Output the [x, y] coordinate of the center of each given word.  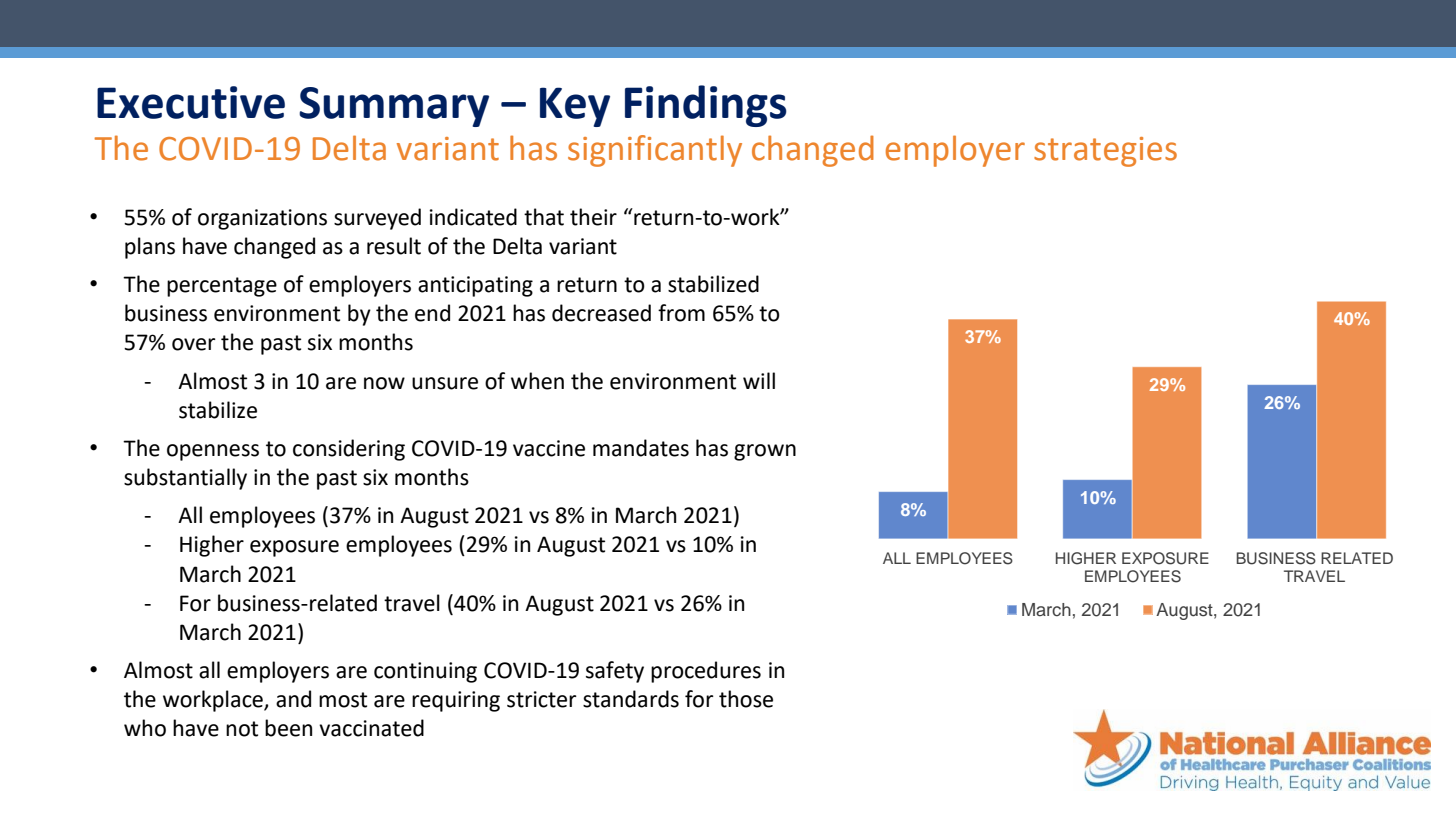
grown [765, 452]
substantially [185, 479]
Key [575, 107]
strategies [1105, 152]
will [759, 380]
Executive [191, 102]
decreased [601, 313]
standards [631, 699]
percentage [222, 287]
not [242, 729]
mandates [641, 448]
